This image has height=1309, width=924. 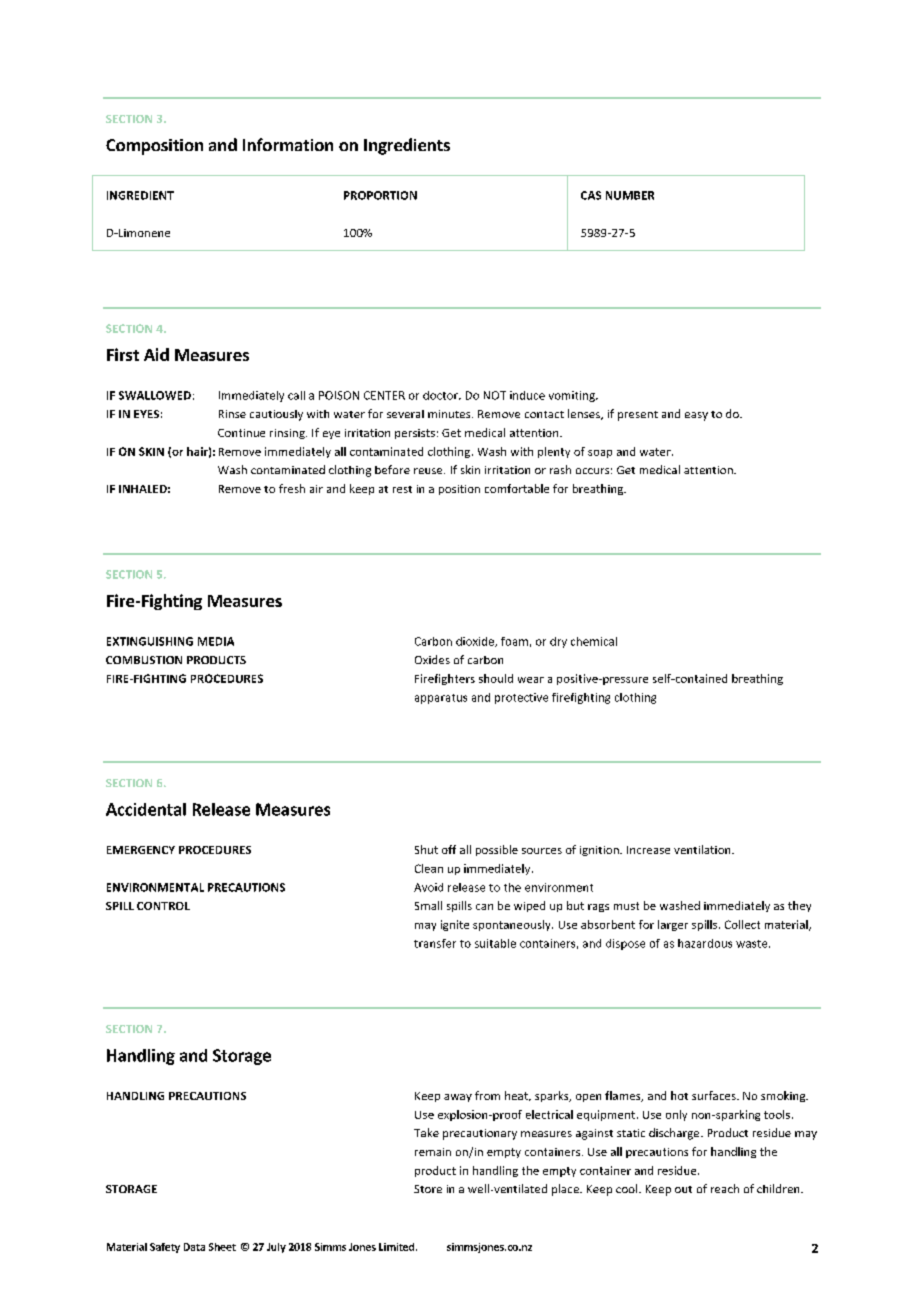 I want to click on Information, so click(x=288, y=144).
